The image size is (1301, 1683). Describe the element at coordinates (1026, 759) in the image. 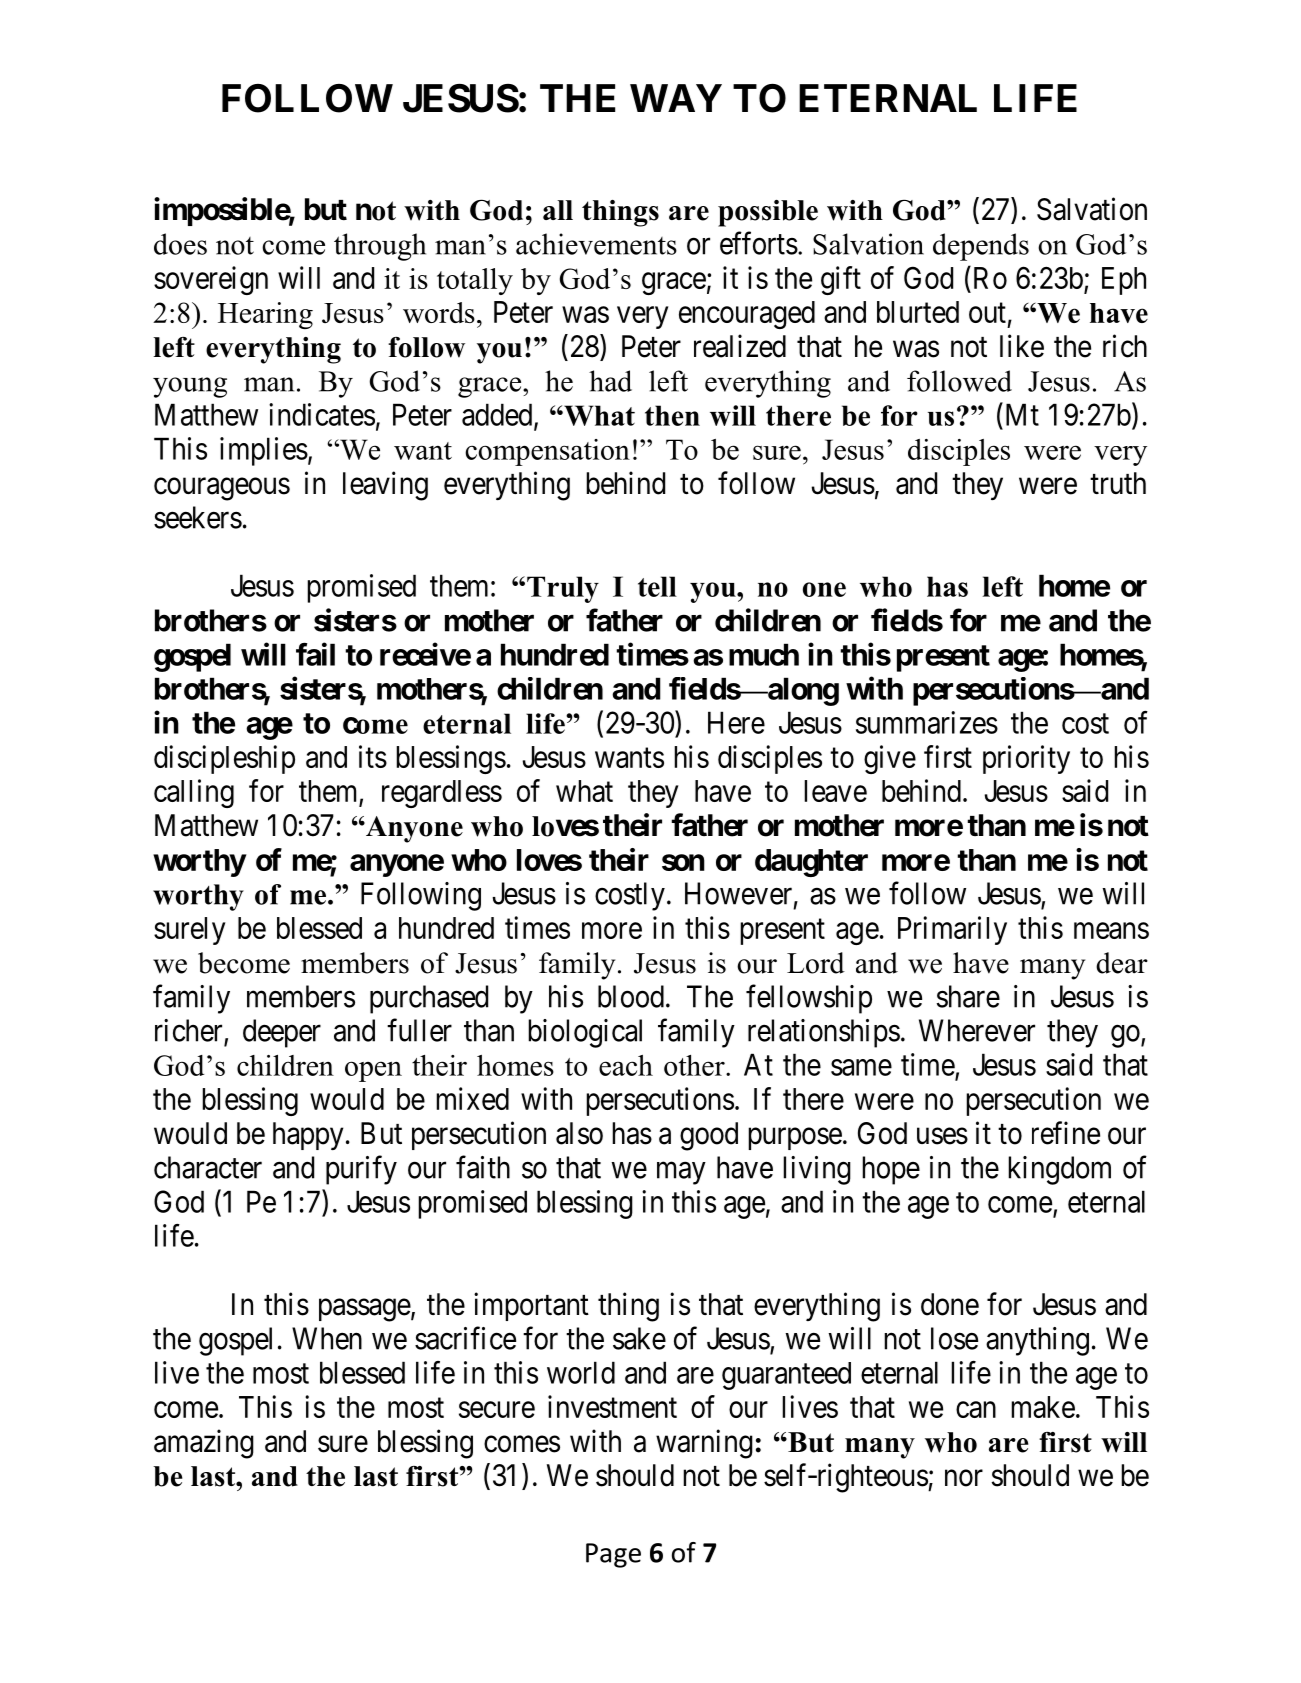

I see `priority` at that location.
